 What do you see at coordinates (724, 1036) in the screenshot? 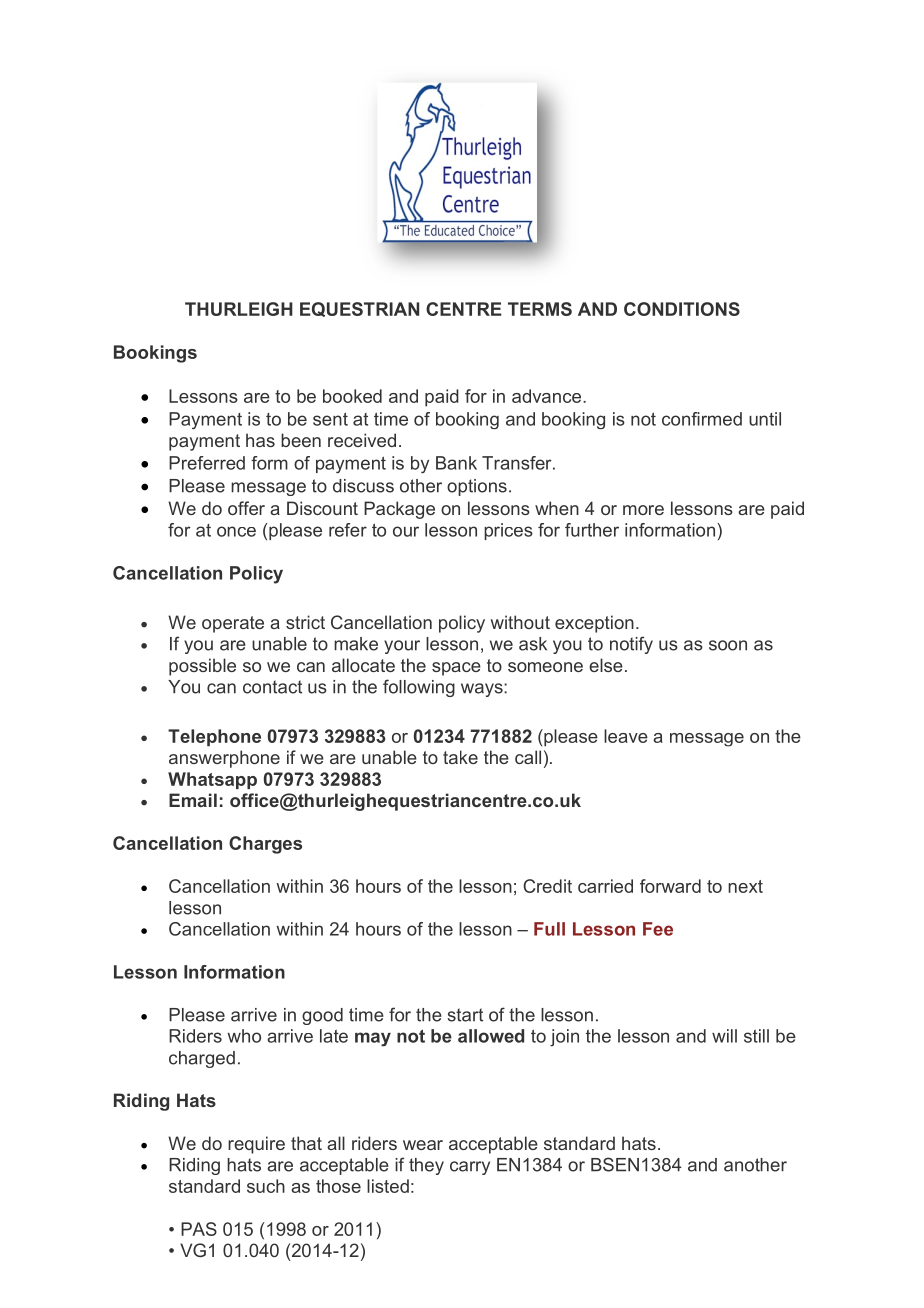
I see `will` at bounding box center [724, 1036].
